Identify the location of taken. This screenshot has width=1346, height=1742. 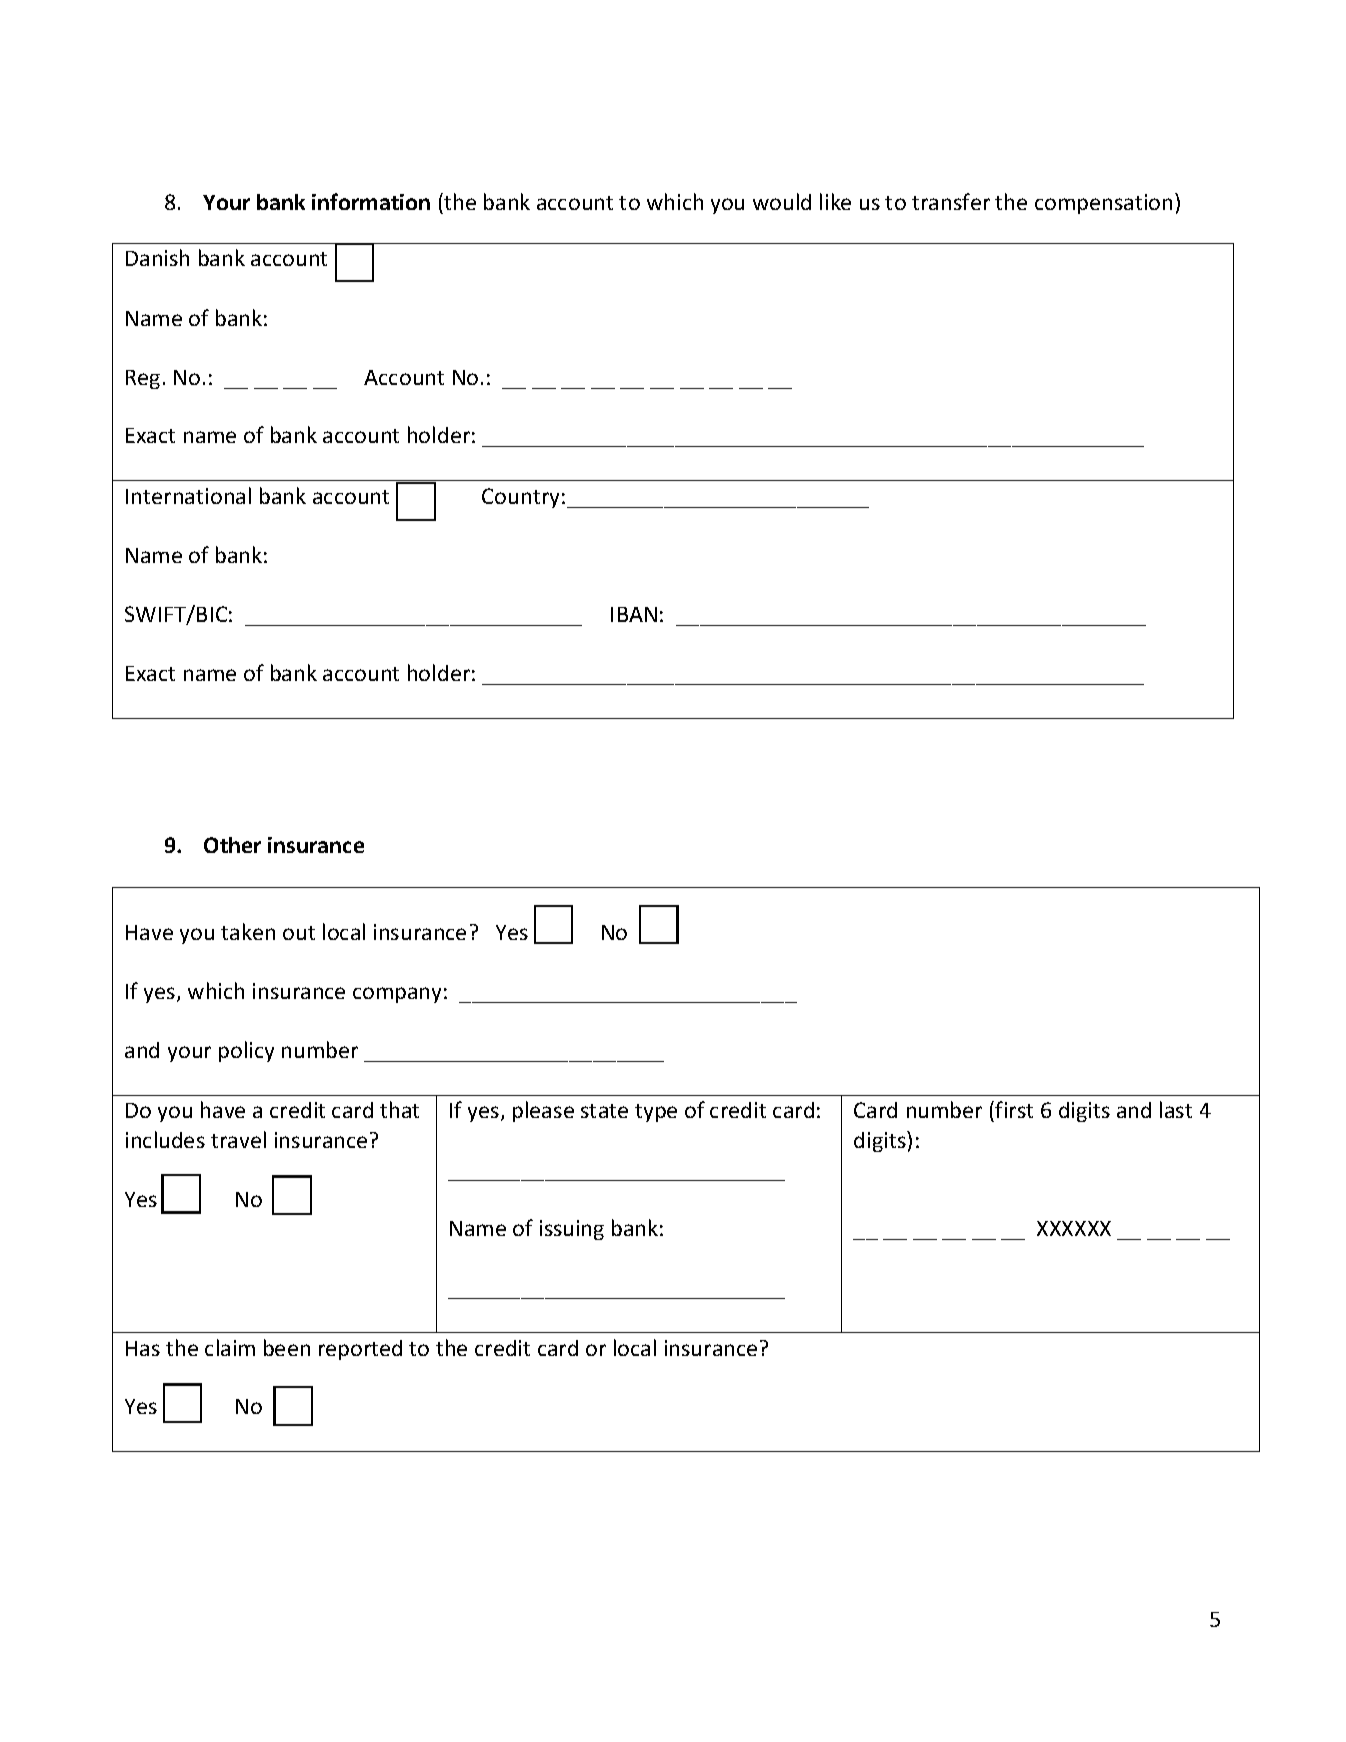
(248, 931).
